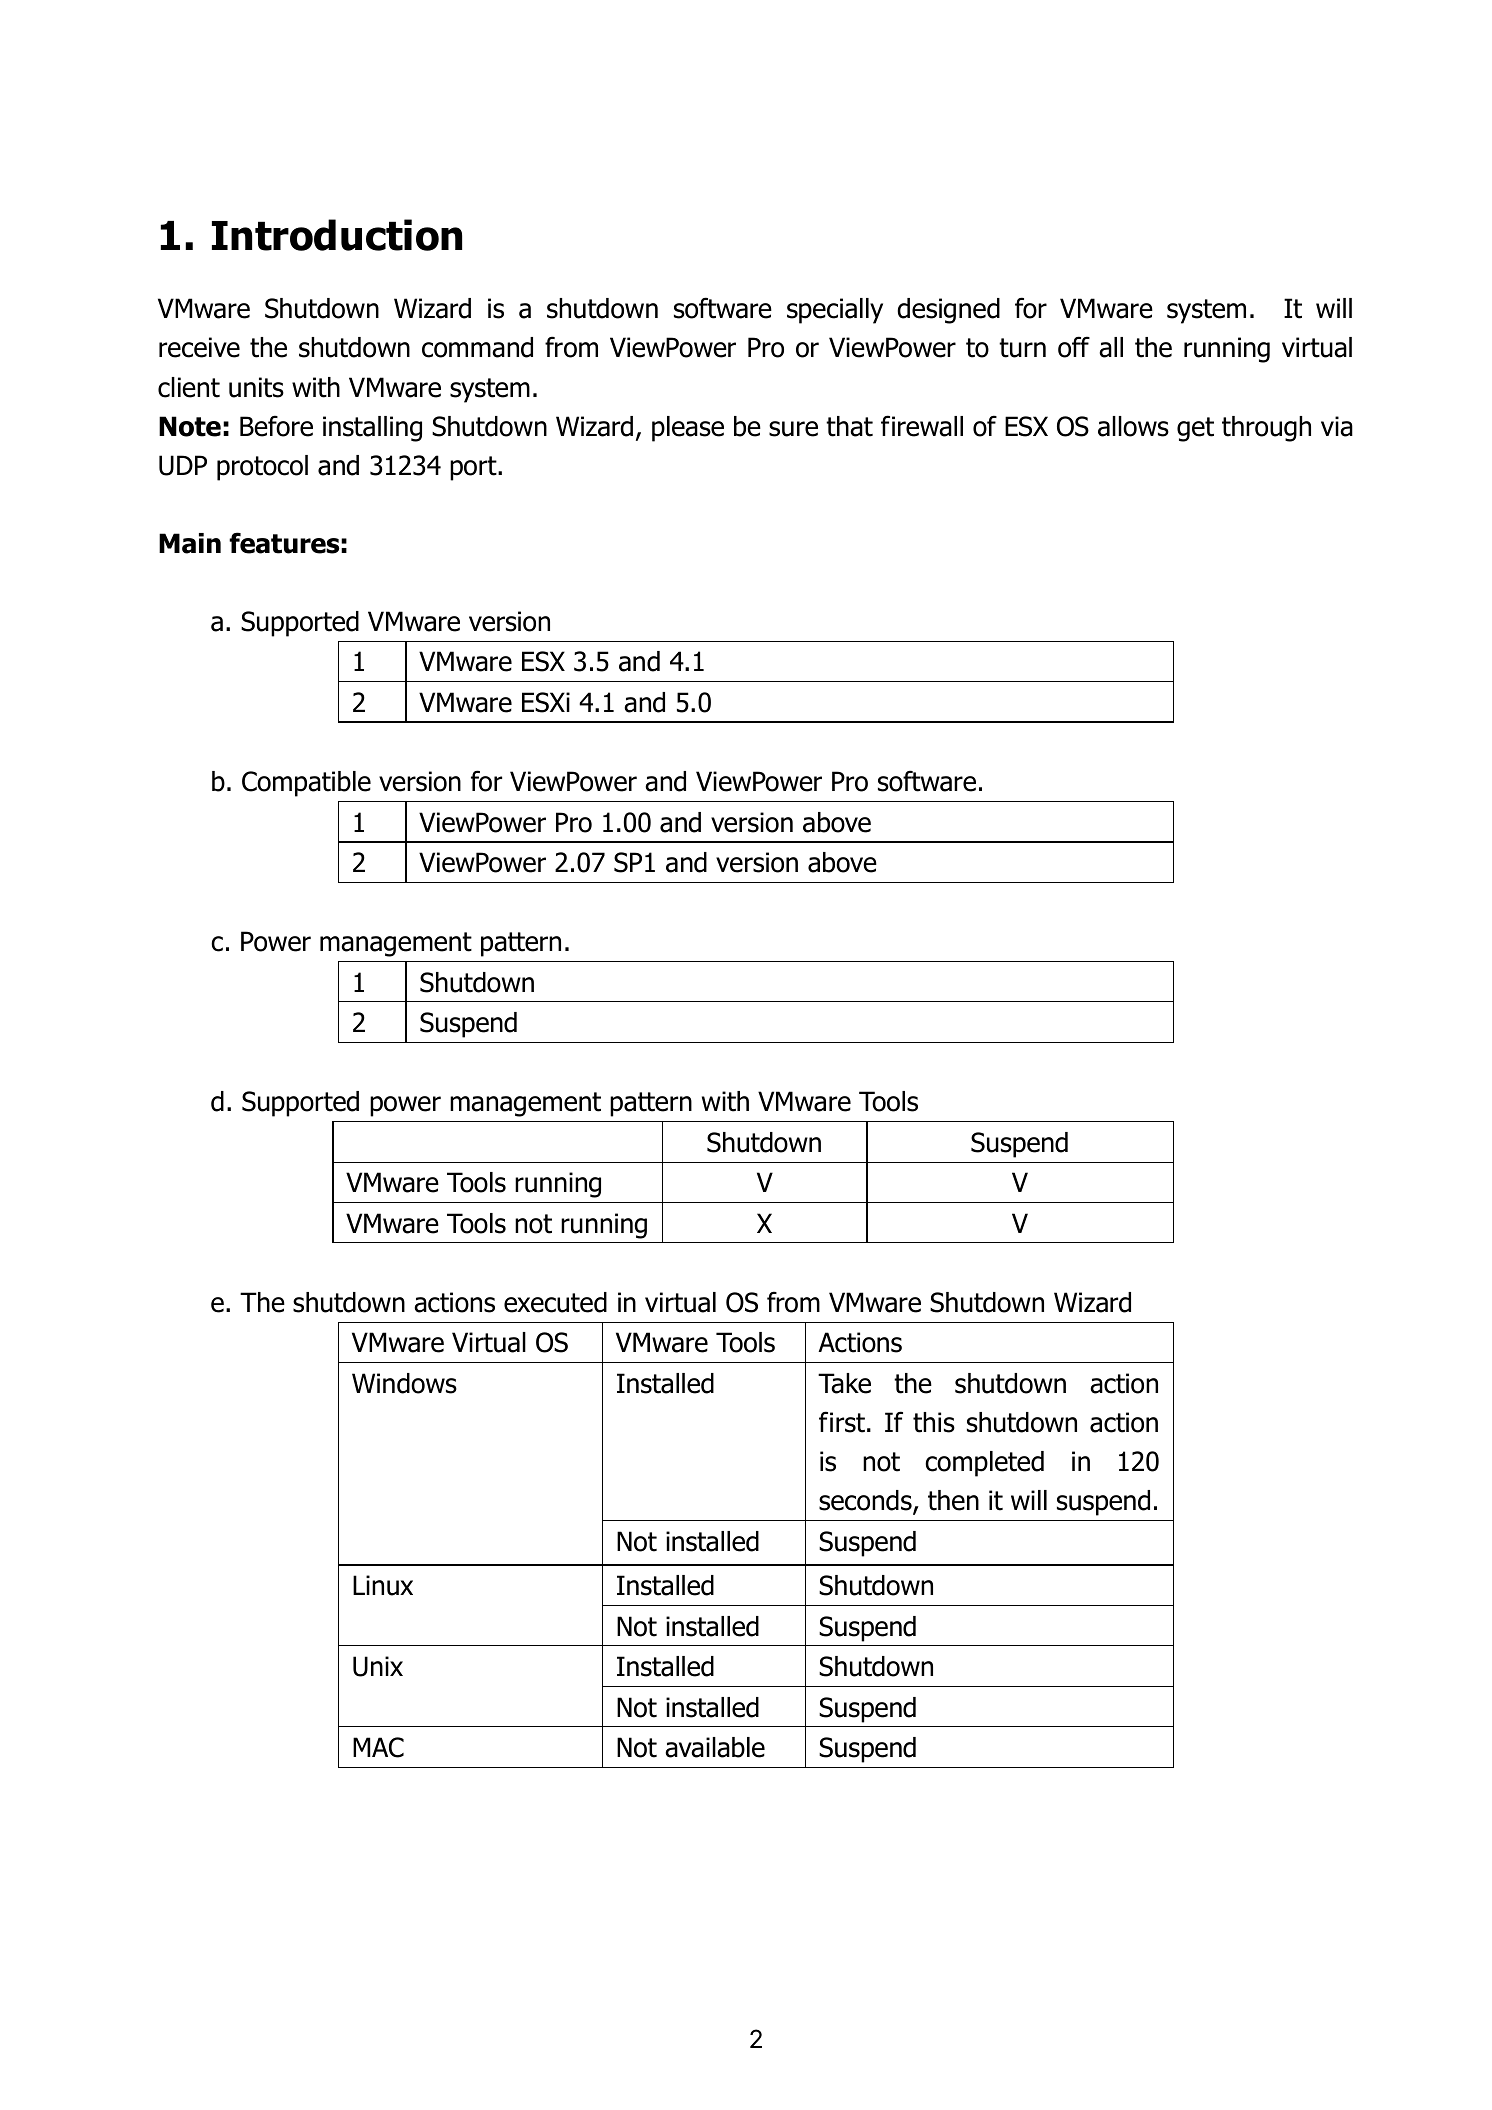 The image size is (1492, 2110). I want to click on off, so click(1074, 347).
